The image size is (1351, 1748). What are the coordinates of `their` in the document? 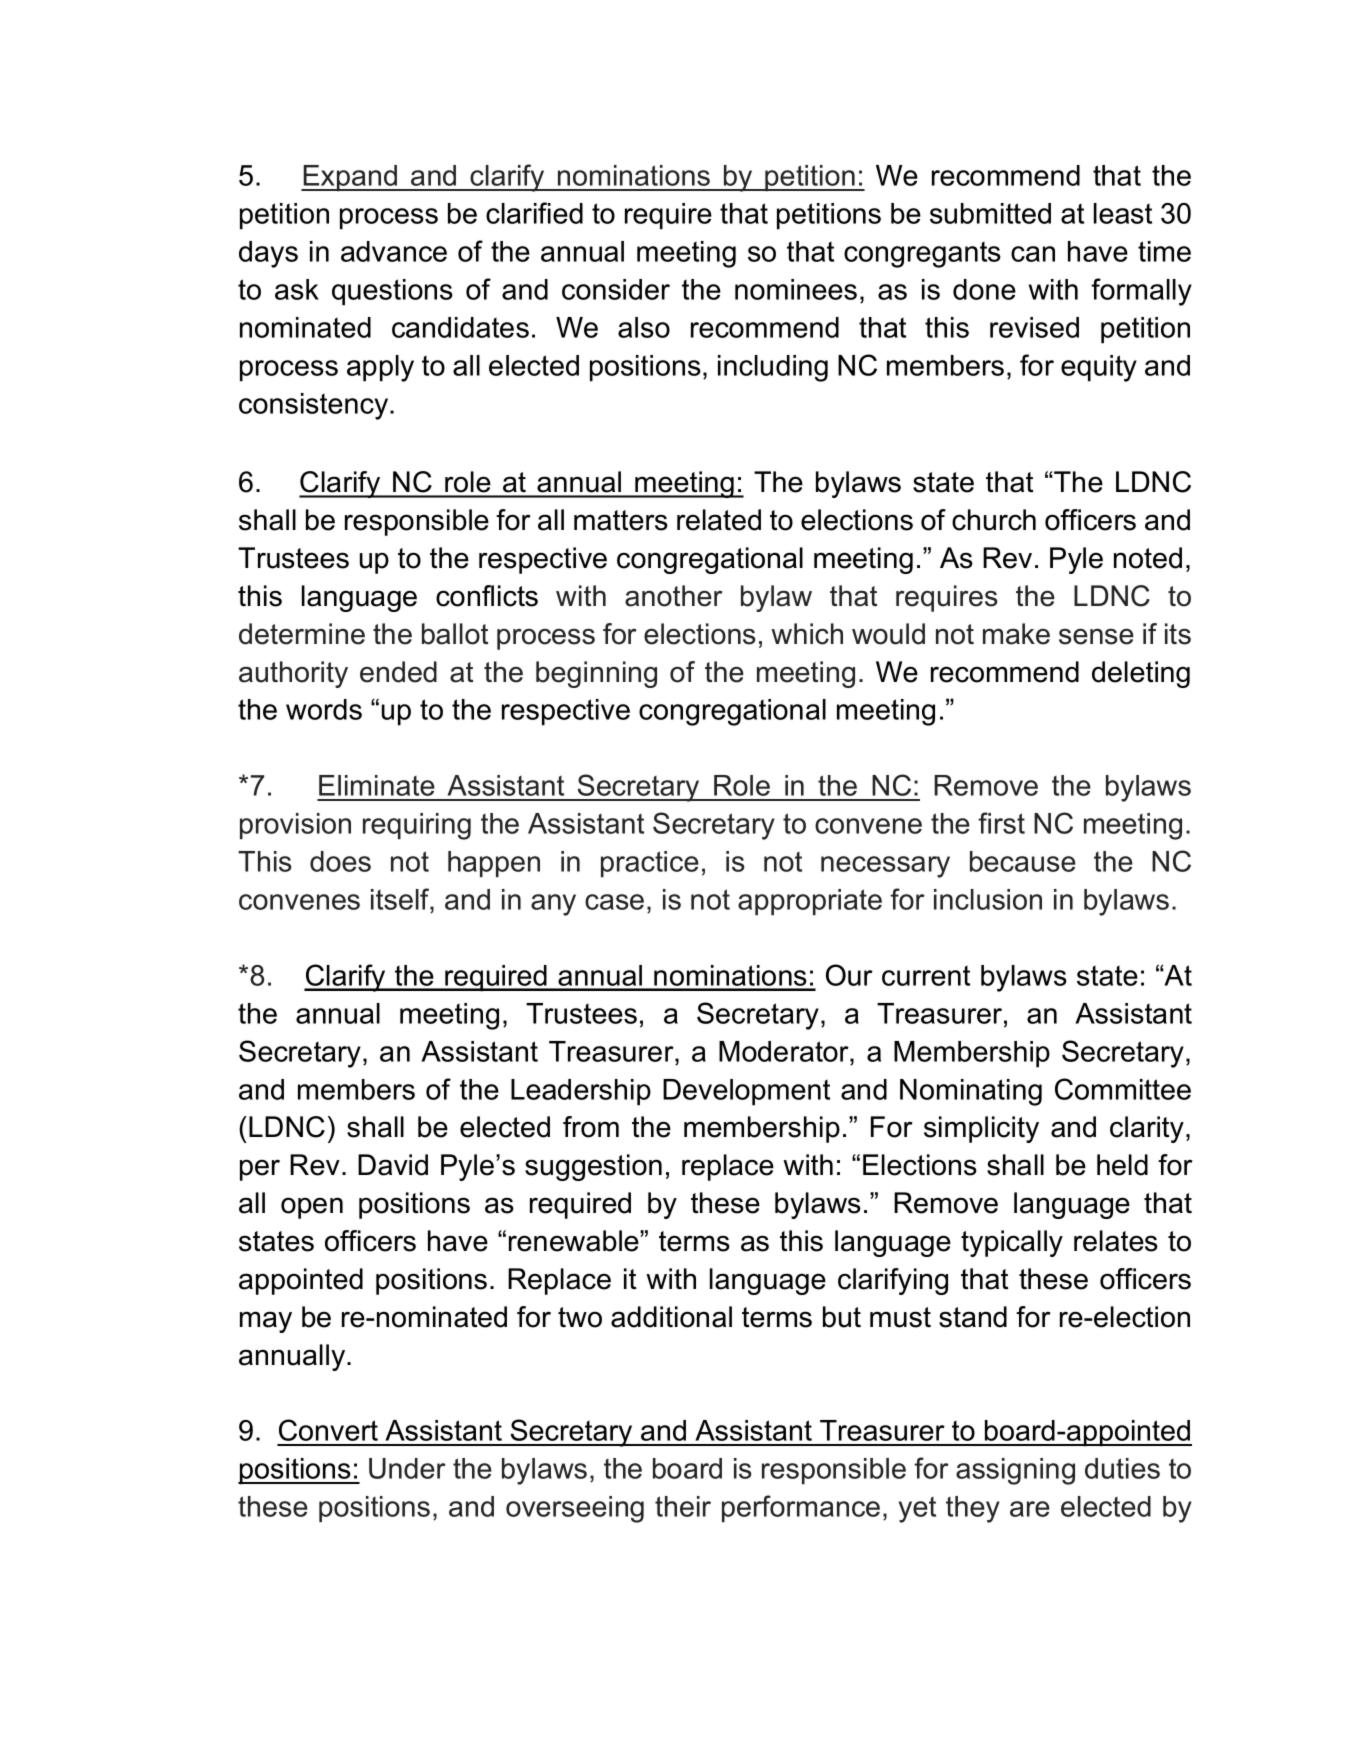 It's located at (683, 1506).
